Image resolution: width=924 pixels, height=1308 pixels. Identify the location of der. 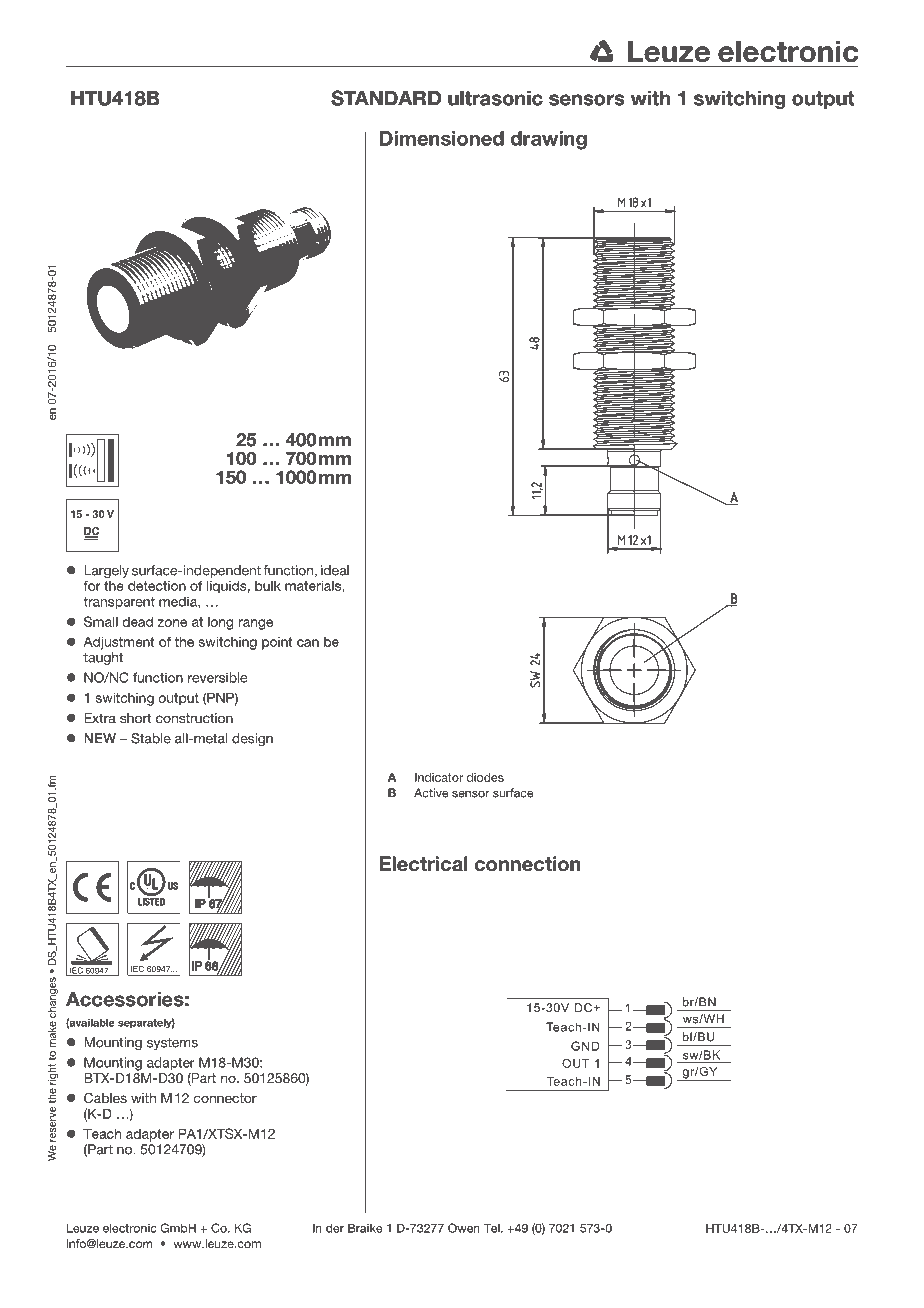
(335, 1228).
